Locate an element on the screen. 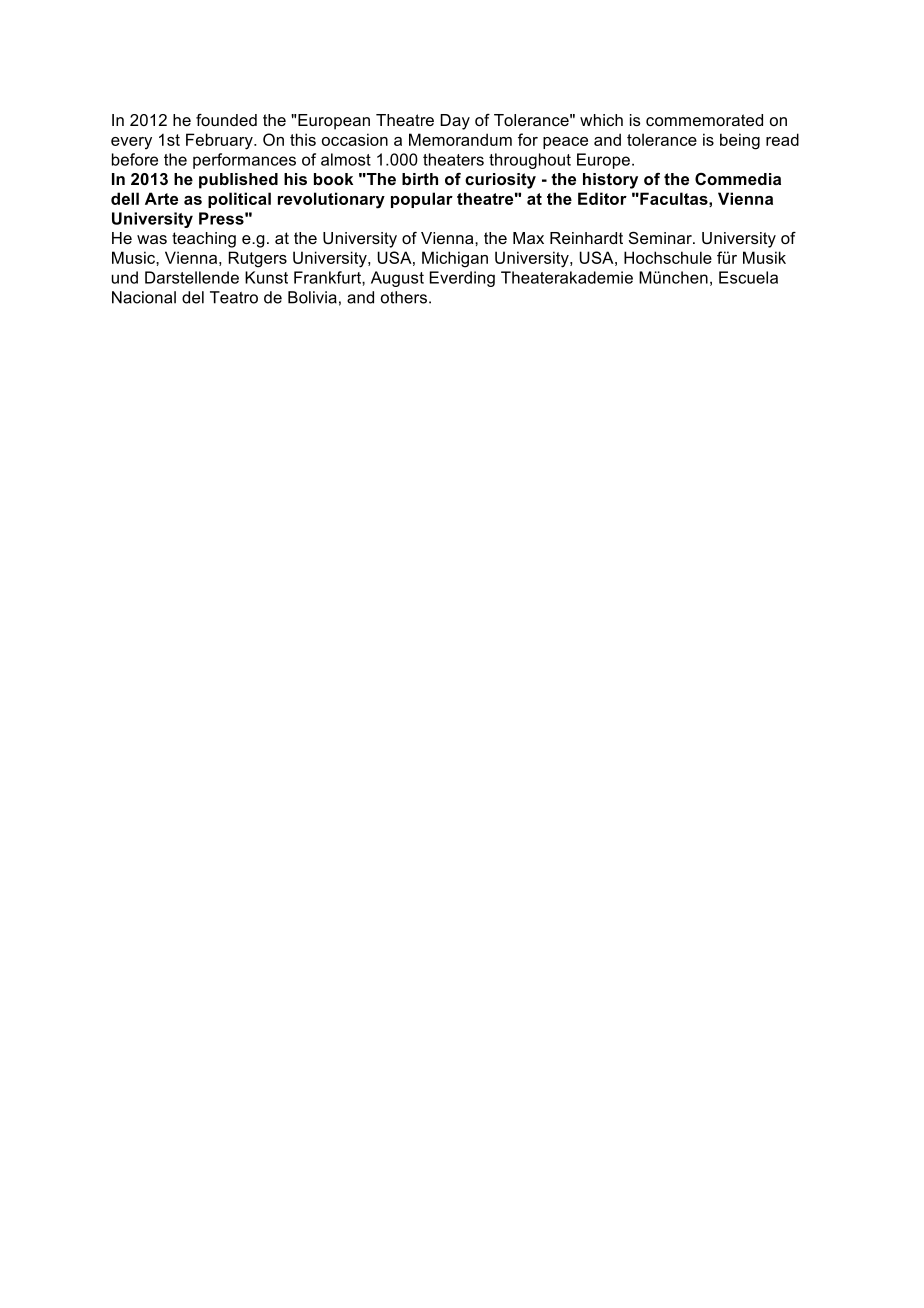 This screenshot has height=1308, width=924. theaters is located at coordinates (453, 159).
